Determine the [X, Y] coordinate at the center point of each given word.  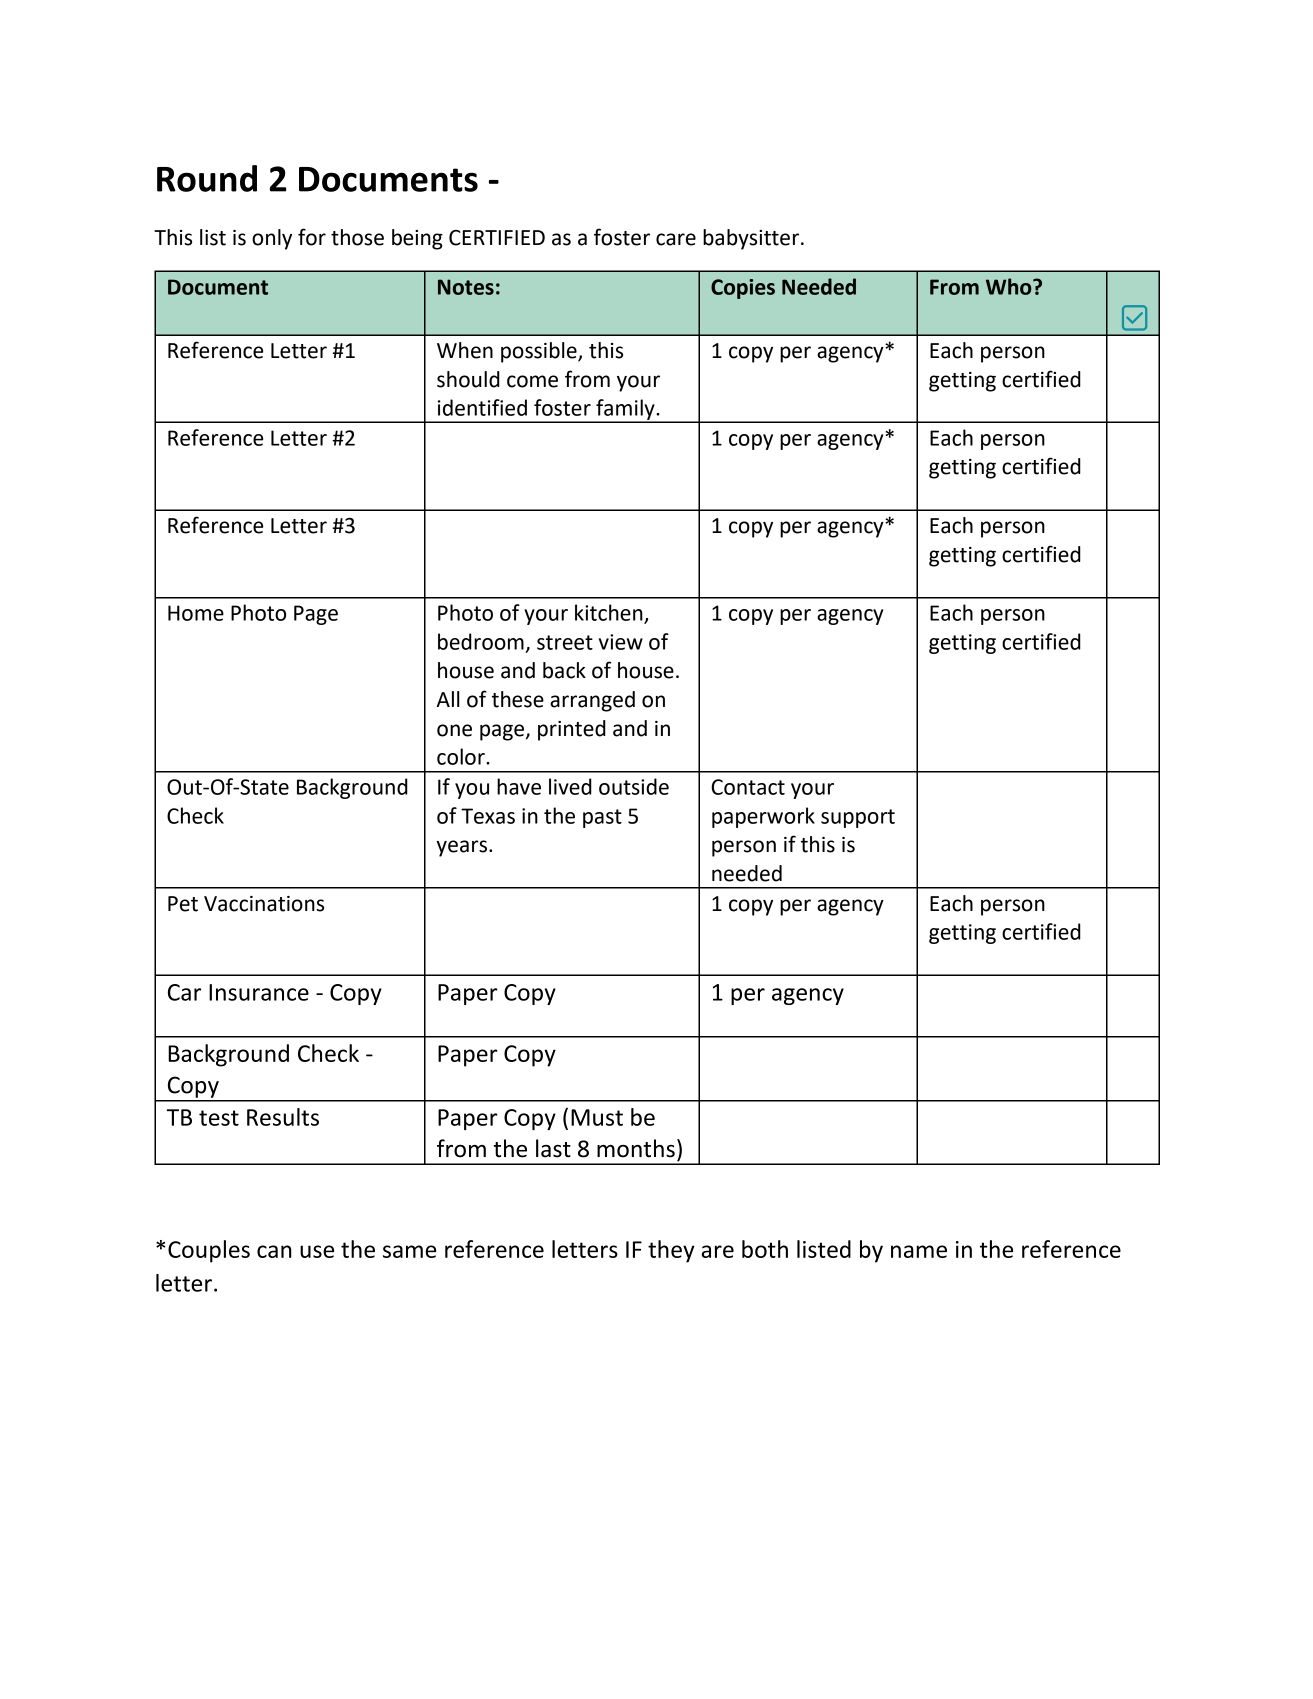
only [272, 239]
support [858, 818]
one [454, 730]
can [274, 1251]
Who [1010, 286]
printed [572, 730]
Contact [748, 787]
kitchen [610, 613]
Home [196, 613]
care [676, 239]
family [625, 410]
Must [597, 1117]
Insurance [259, 992]
